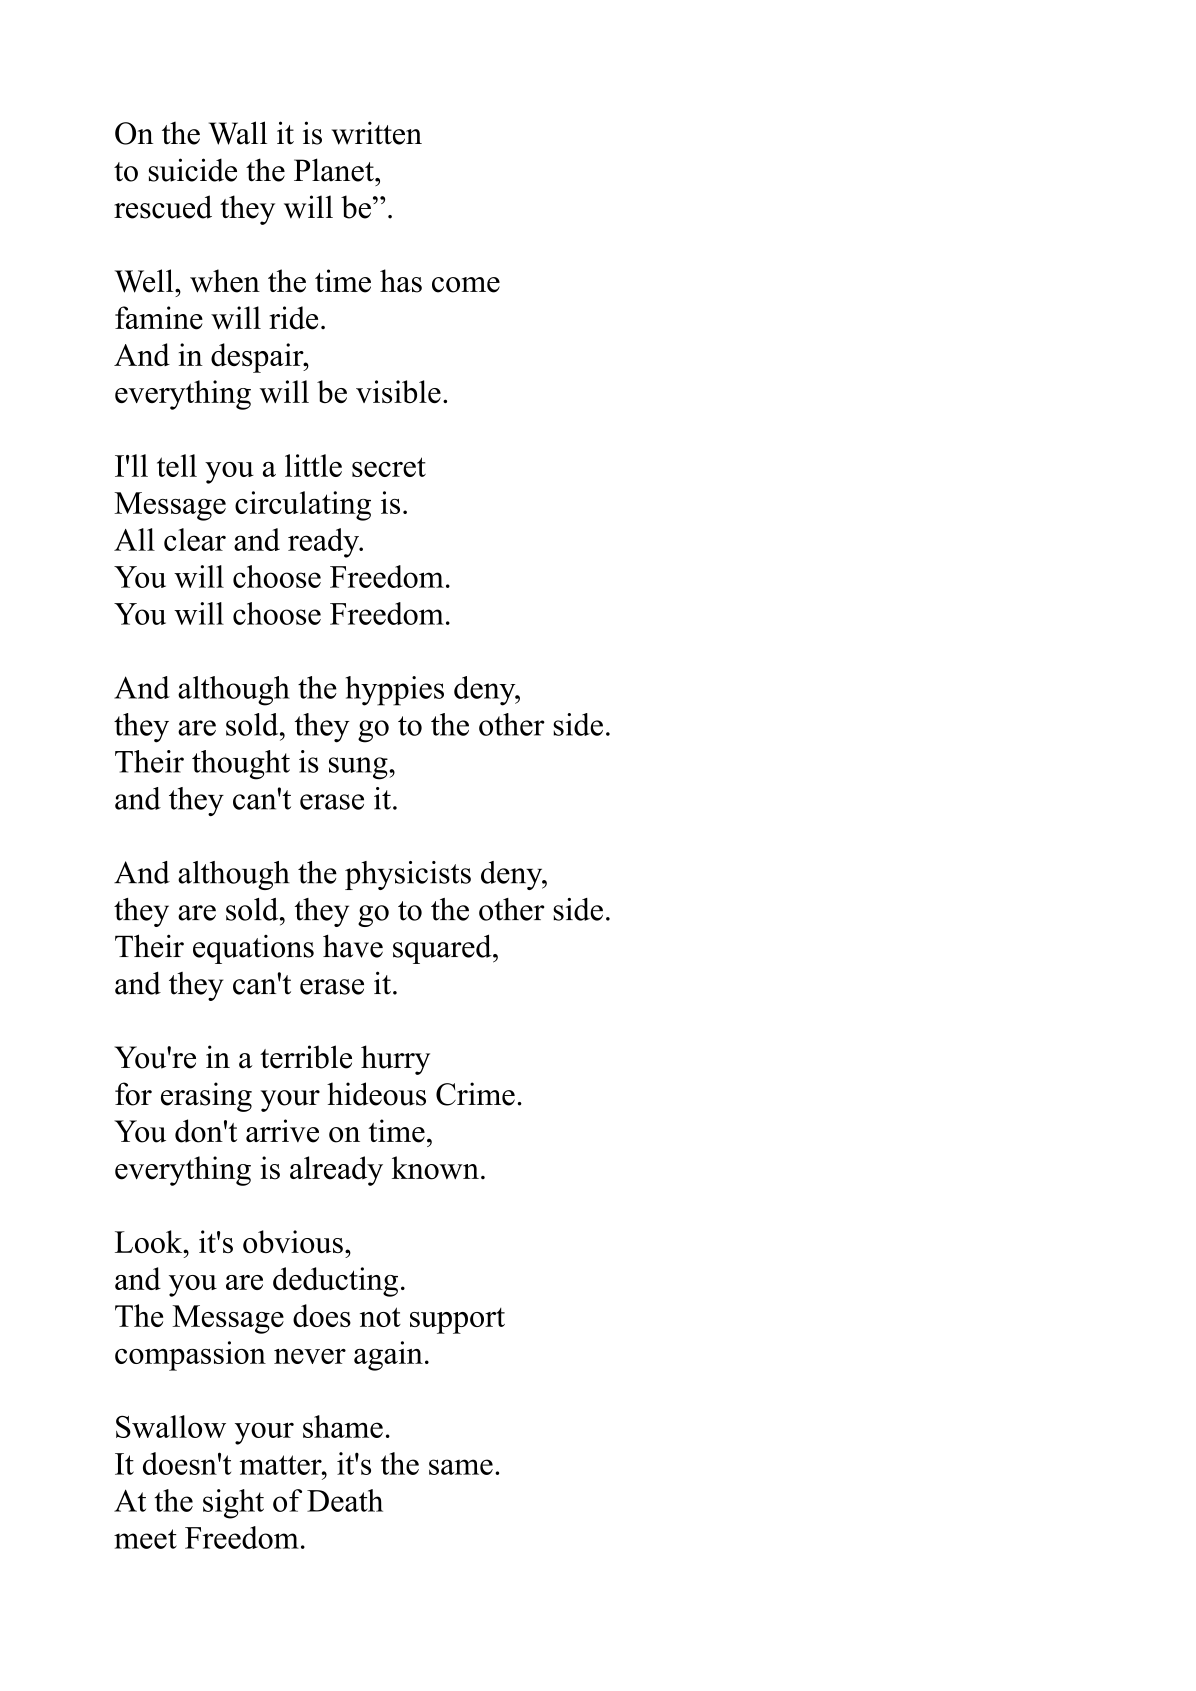 This image has width=1196, height=1691. I want to click on suicide, so click(193, 170).
